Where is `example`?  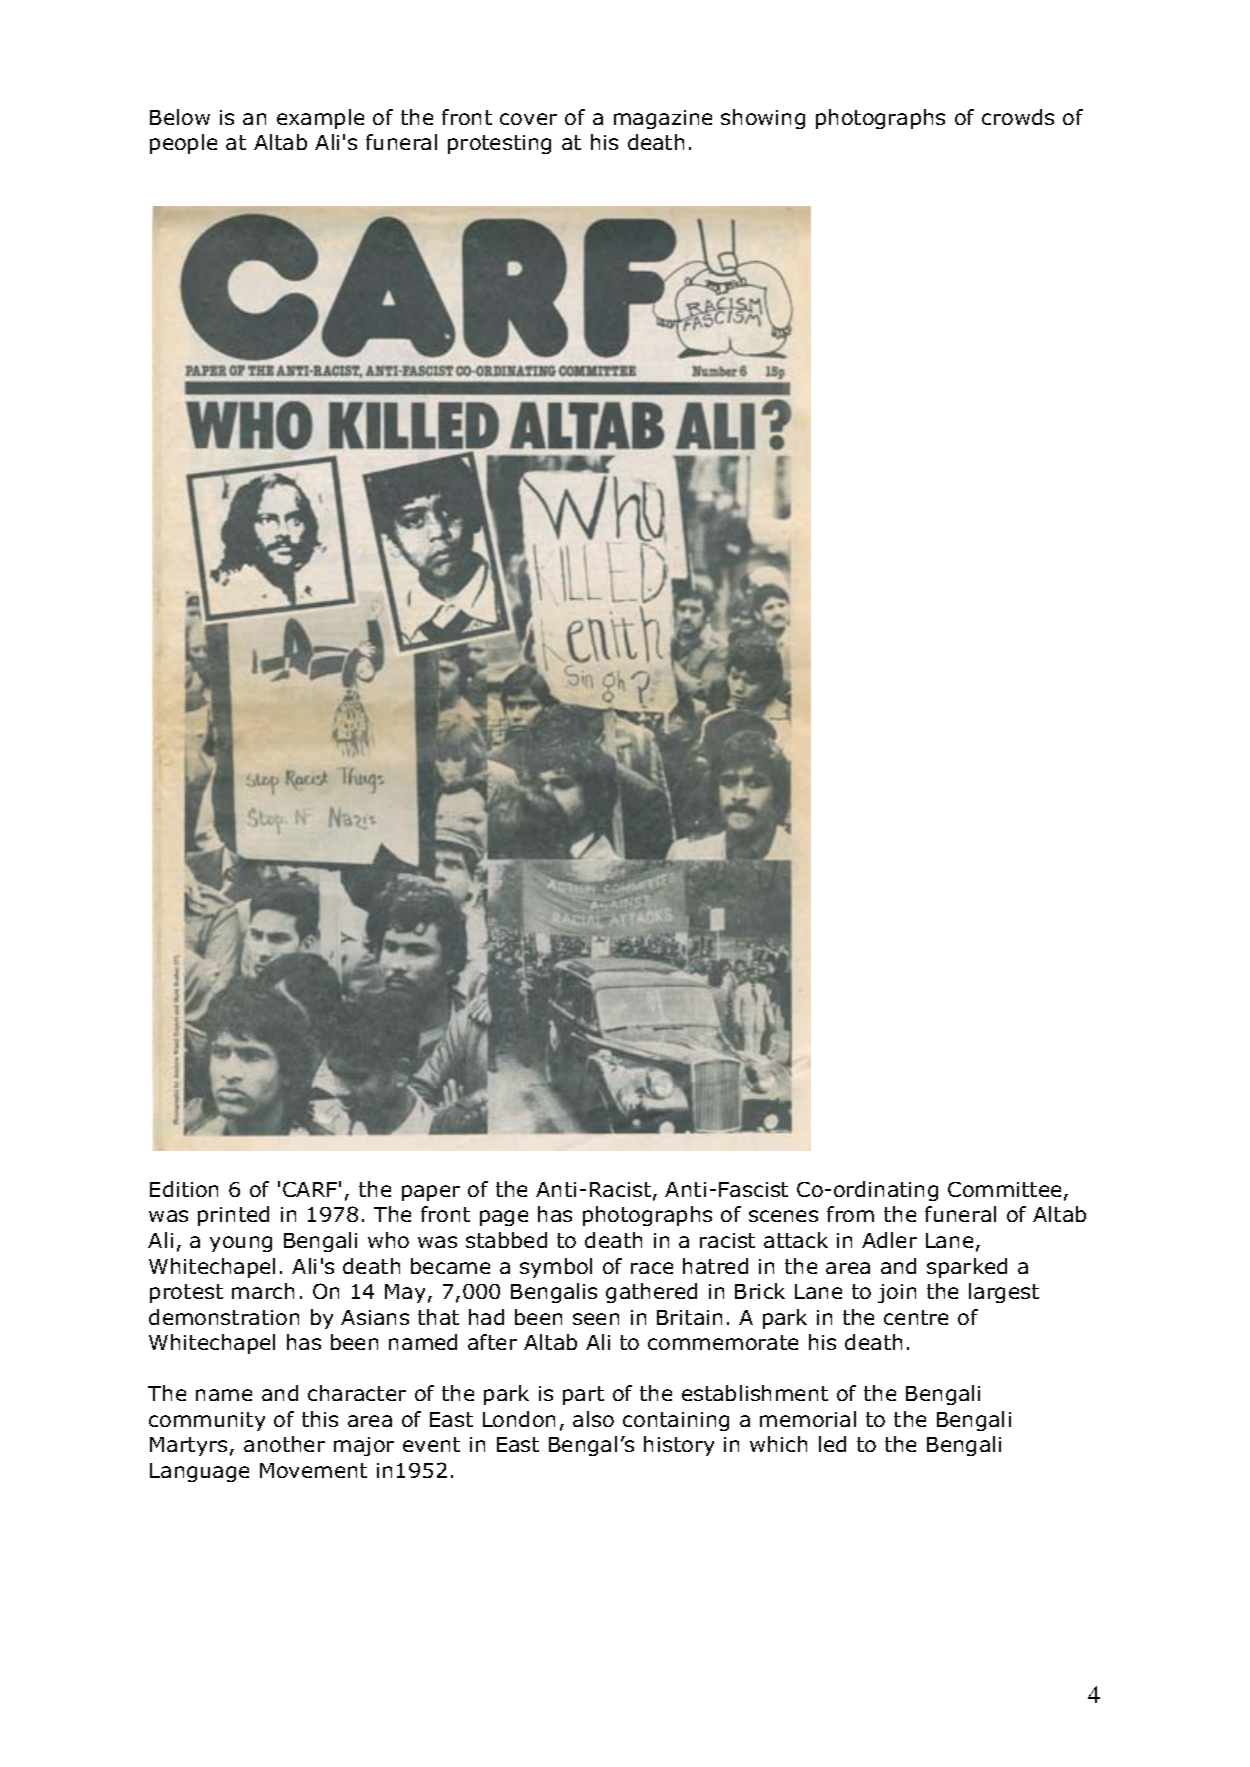
example is located at coordinates (320, 119).
